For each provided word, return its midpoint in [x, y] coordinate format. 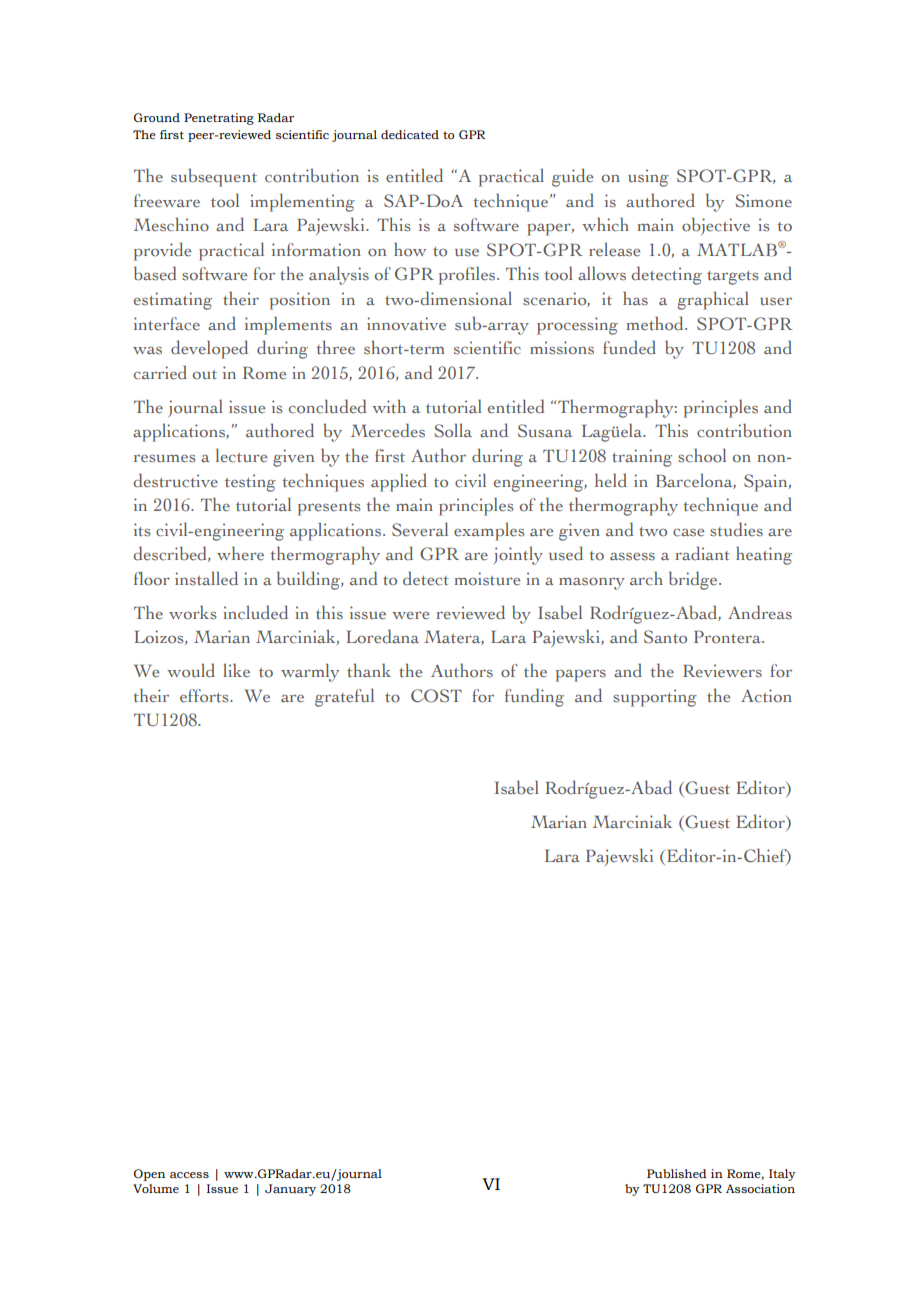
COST [436, 696]
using [648, 178]
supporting [655, 698]
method [656, 323]
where [240, 553]
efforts [205, 696]
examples [489, 531]
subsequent [214, 177]
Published [677, 1174]
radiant [702, 553]
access [189, 1175]
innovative [406, 324]
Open [149, 1175]
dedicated [410, 134]
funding [534, 697]
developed [209, 349]
